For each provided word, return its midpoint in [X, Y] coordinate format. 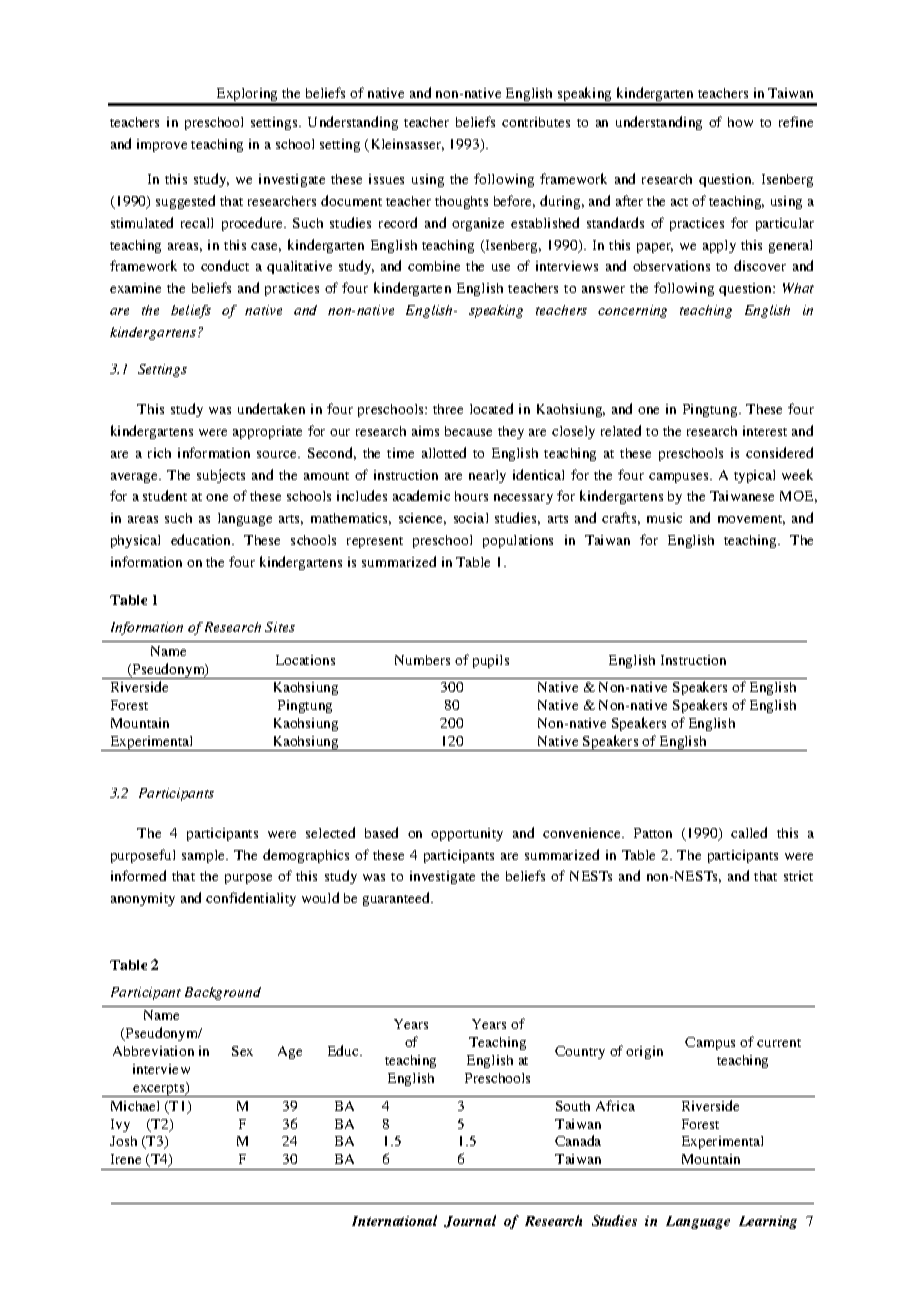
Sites [280, 627]
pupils [491, 661]
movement [751, 520]
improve [162, 145]
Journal [470, 1221]
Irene [126, 1159]
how [740, 122]
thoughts [461, 202]
